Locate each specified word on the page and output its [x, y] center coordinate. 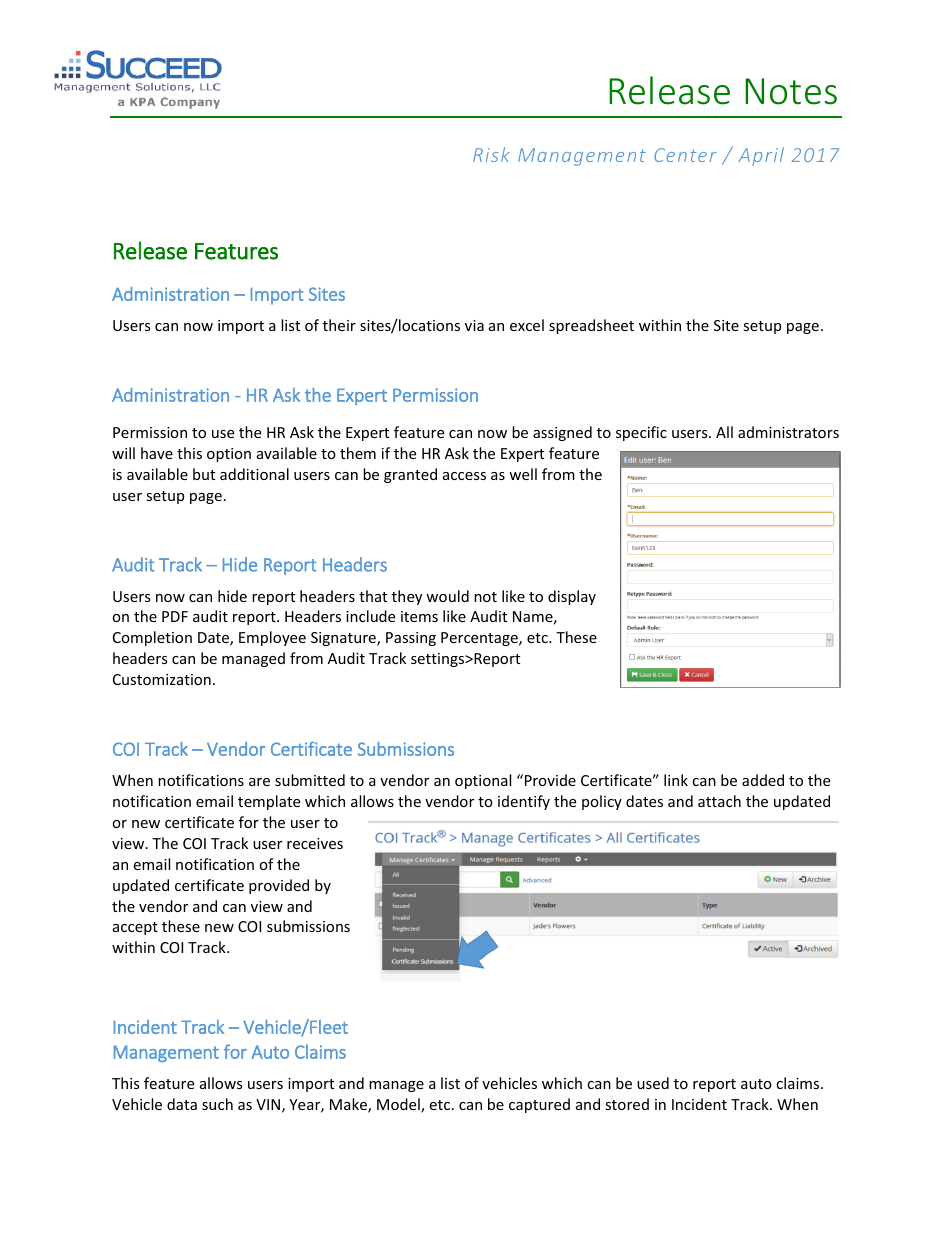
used [653, 1083]
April [761, 156]
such [217, 1104]
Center [685, 155]
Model [399, 1105]
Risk [491, 154]
